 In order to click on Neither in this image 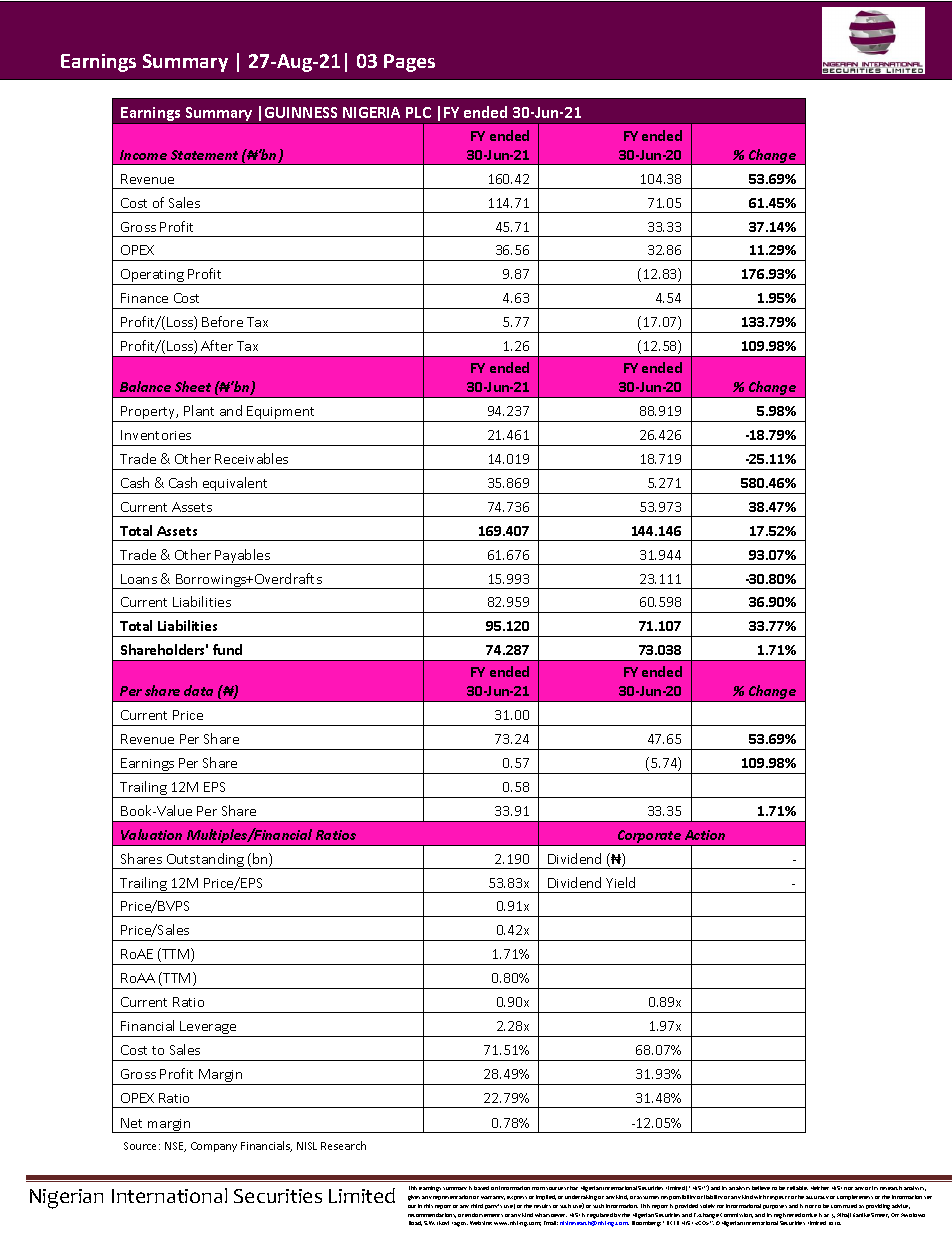, I will do `click(820, 1188)`.
